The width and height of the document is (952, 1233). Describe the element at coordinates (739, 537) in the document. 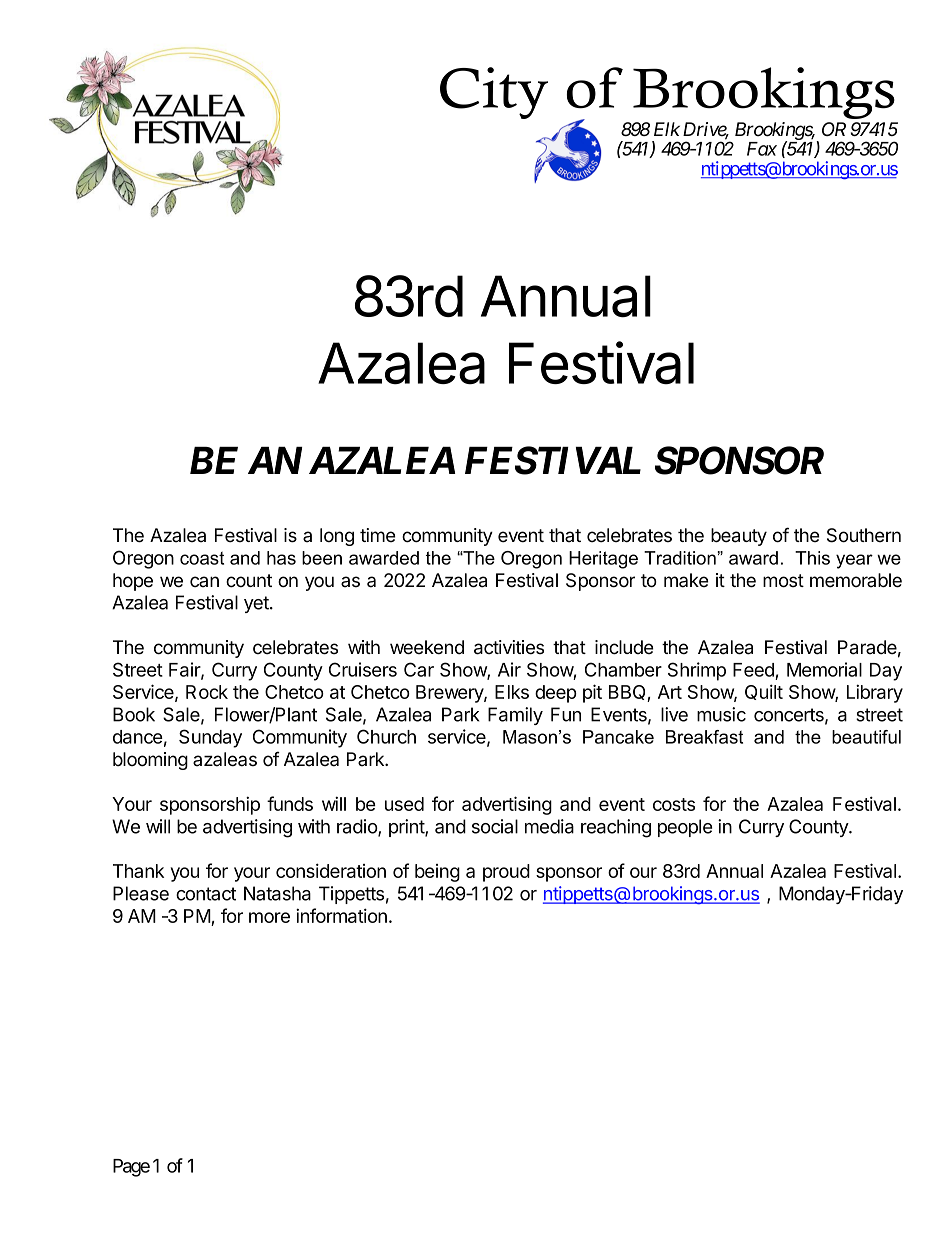

I see `beauty` at that location.
